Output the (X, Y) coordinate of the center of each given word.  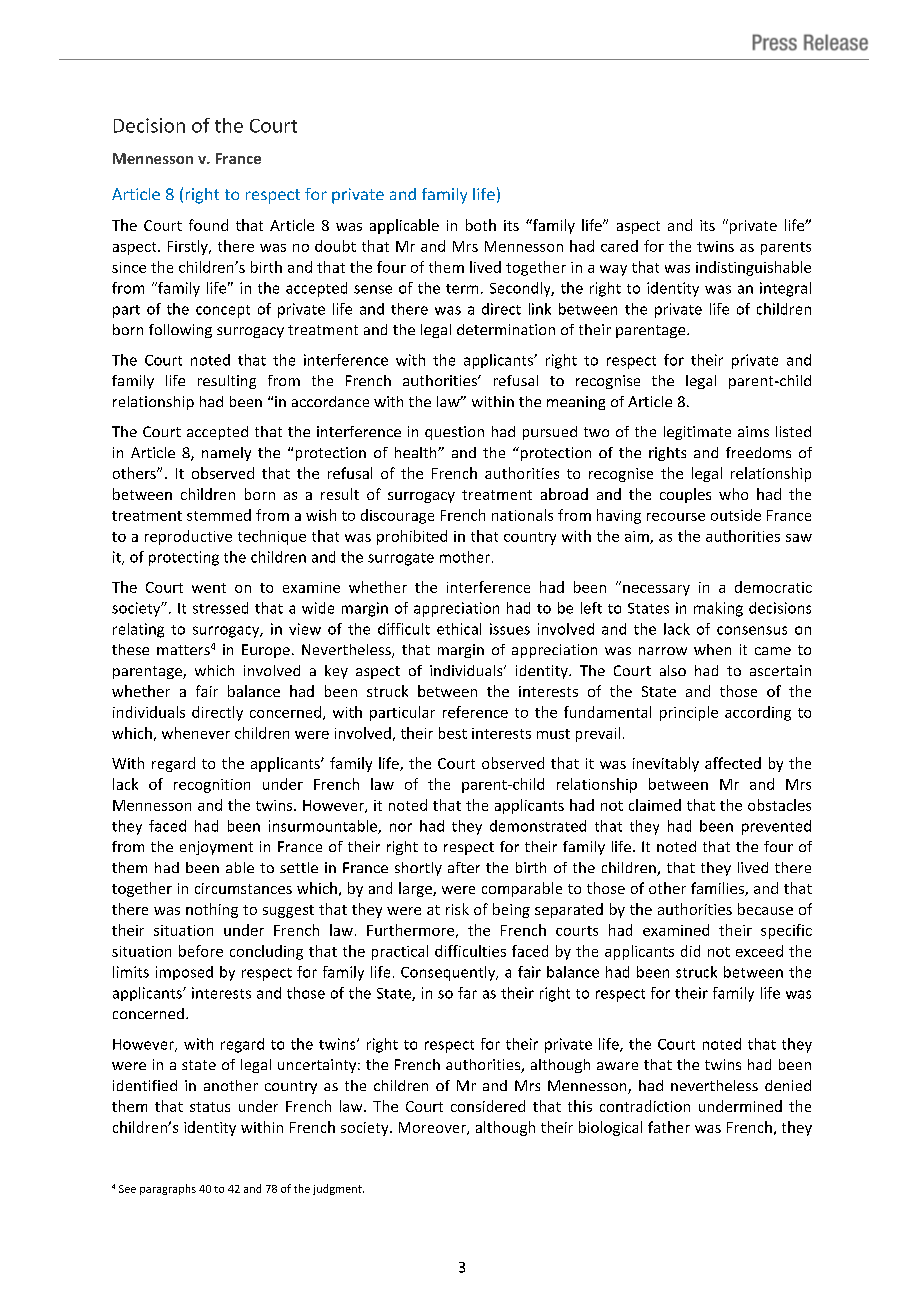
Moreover (433, 1128)
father (669, 1127)
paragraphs (168, 1189)
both (481, 225)
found (208, 225)
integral (785, 289)
